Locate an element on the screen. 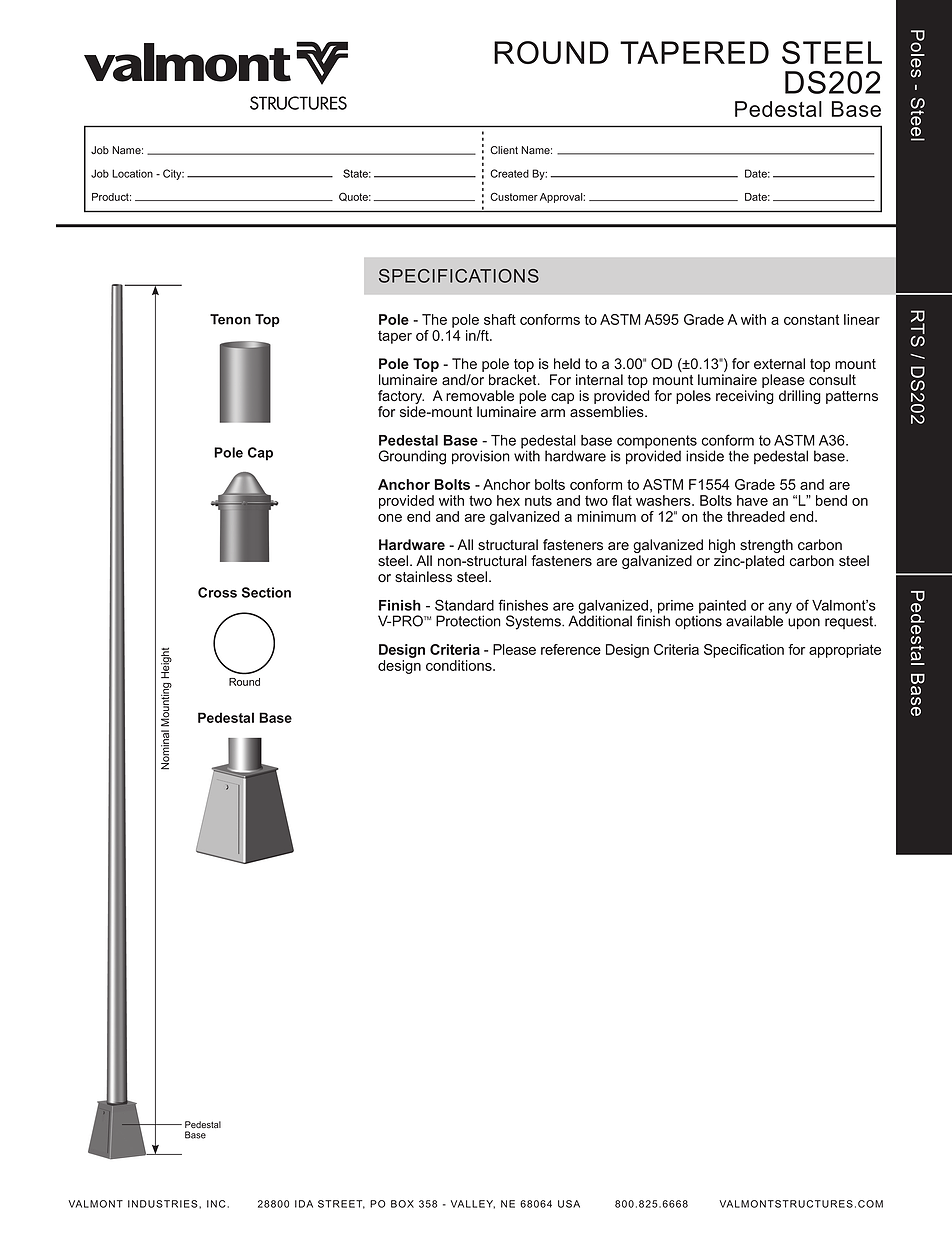 The height and width of the screenshot is (1233, 952). Tenon is located at coordinates (230, 319).
